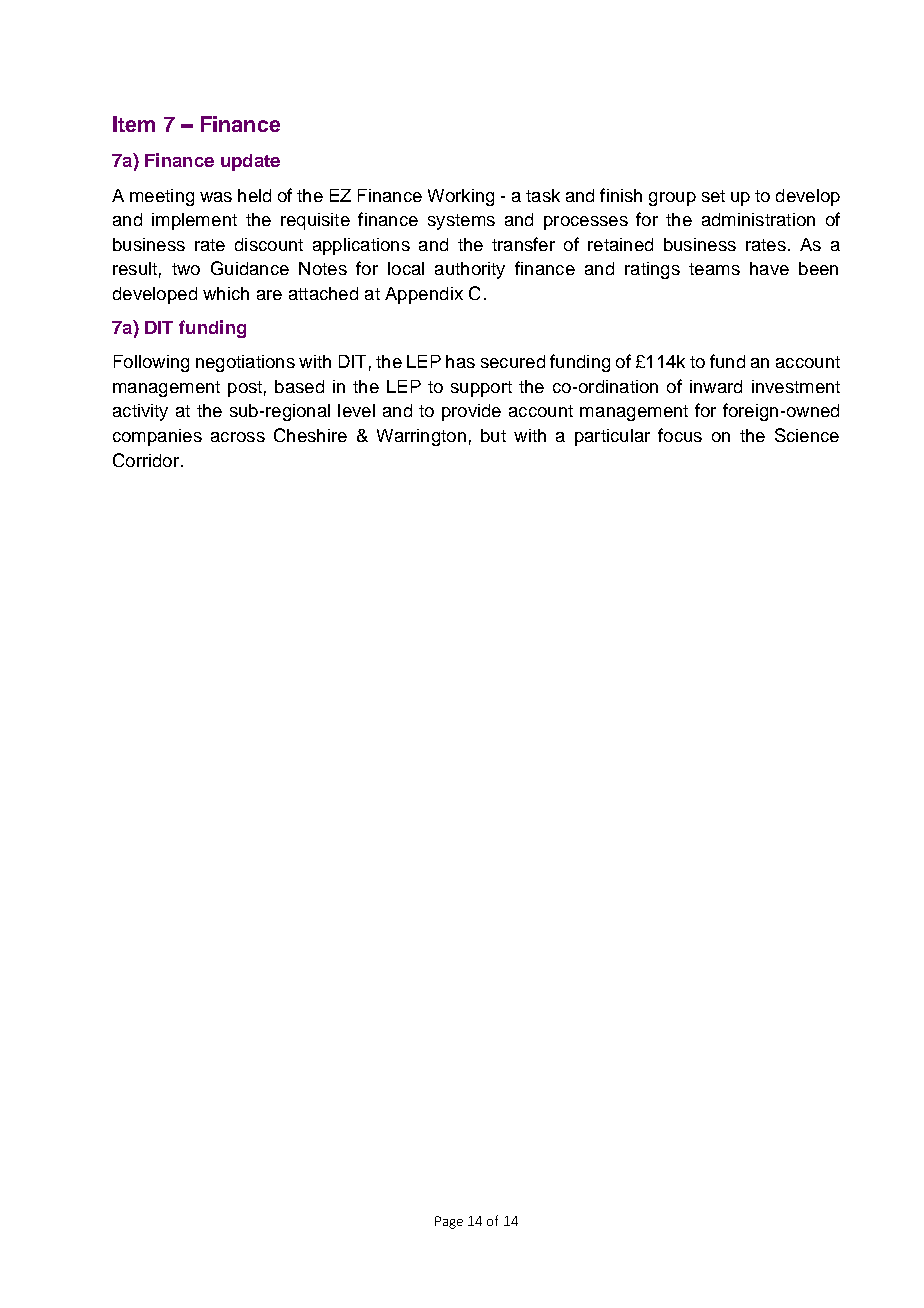 This document has width=924, height=1308. Describe the element at coordinates (461, 197) in the document. I see `Working` at that location.
